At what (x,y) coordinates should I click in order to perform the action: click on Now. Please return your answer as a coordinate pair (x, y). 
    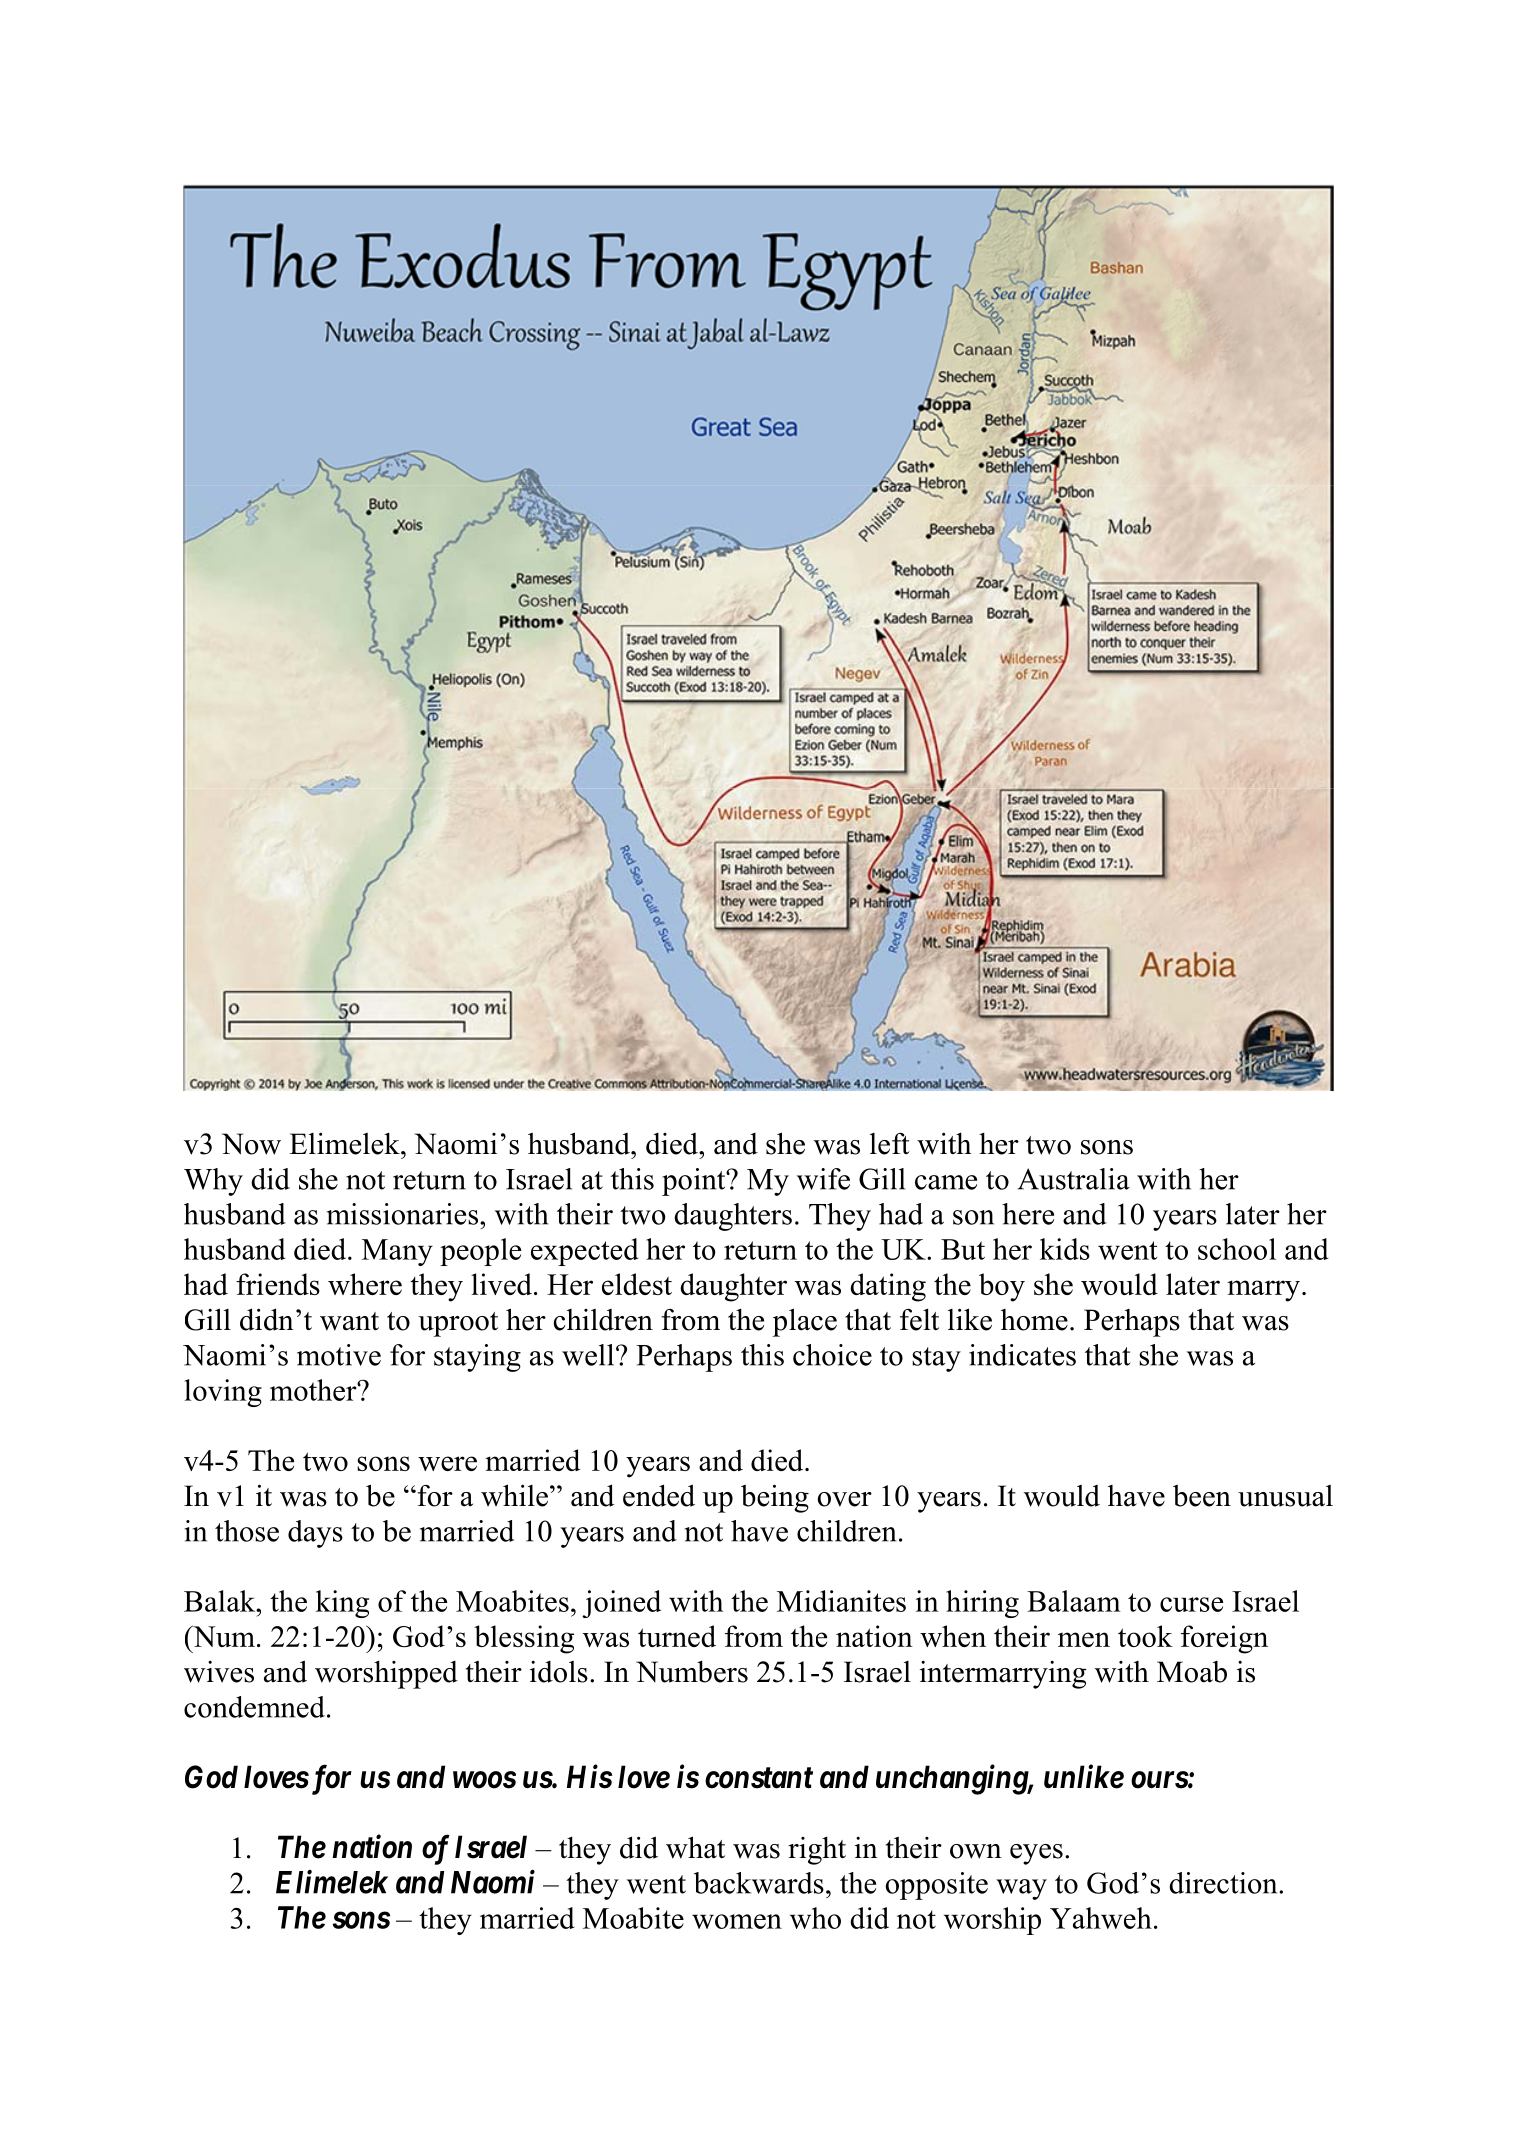
    Looking at the image, I should click on (251, 1144).
